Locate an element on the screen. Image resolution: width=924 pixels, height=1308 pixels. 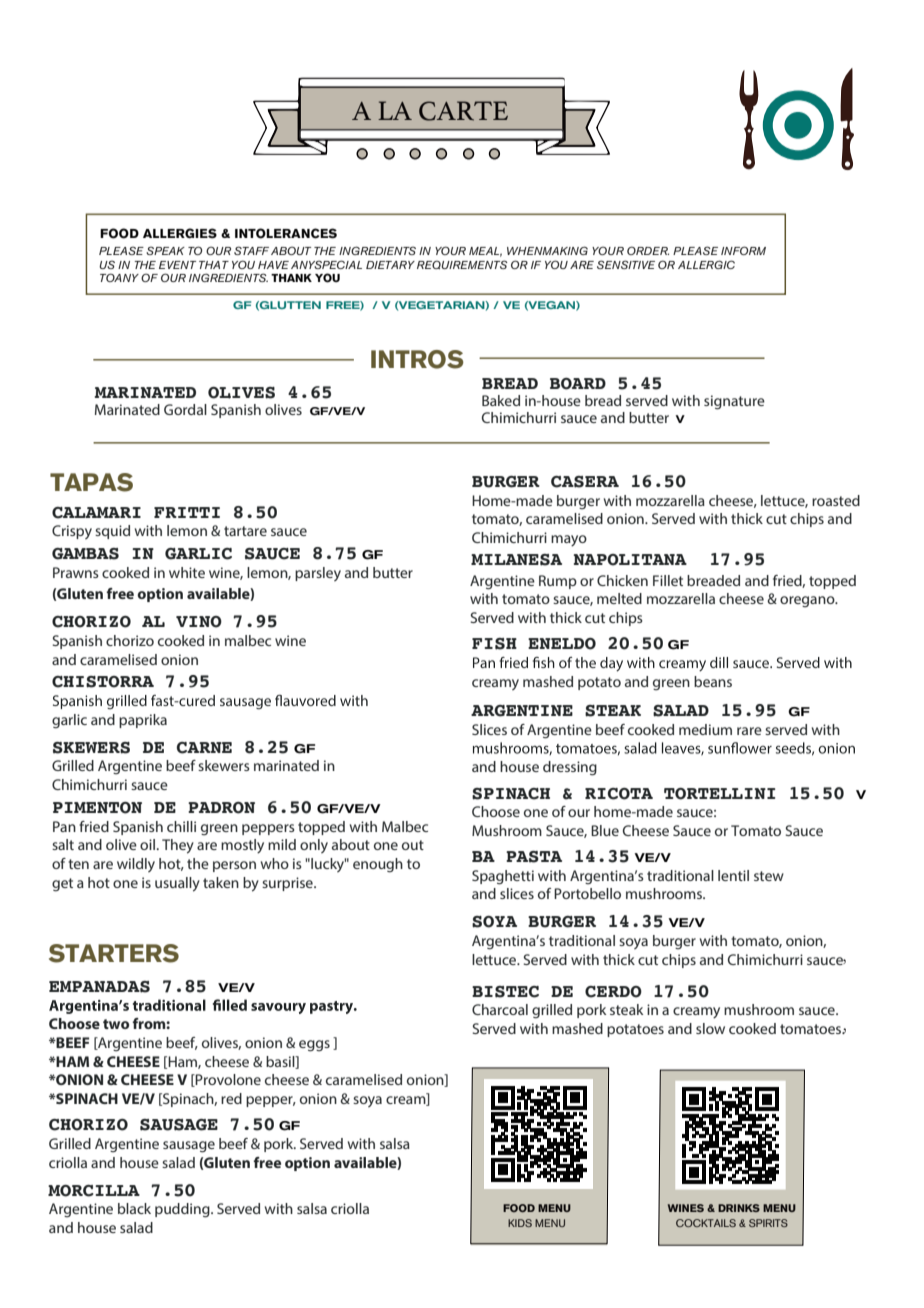
CARTE is located at coordinates (463, 111).
